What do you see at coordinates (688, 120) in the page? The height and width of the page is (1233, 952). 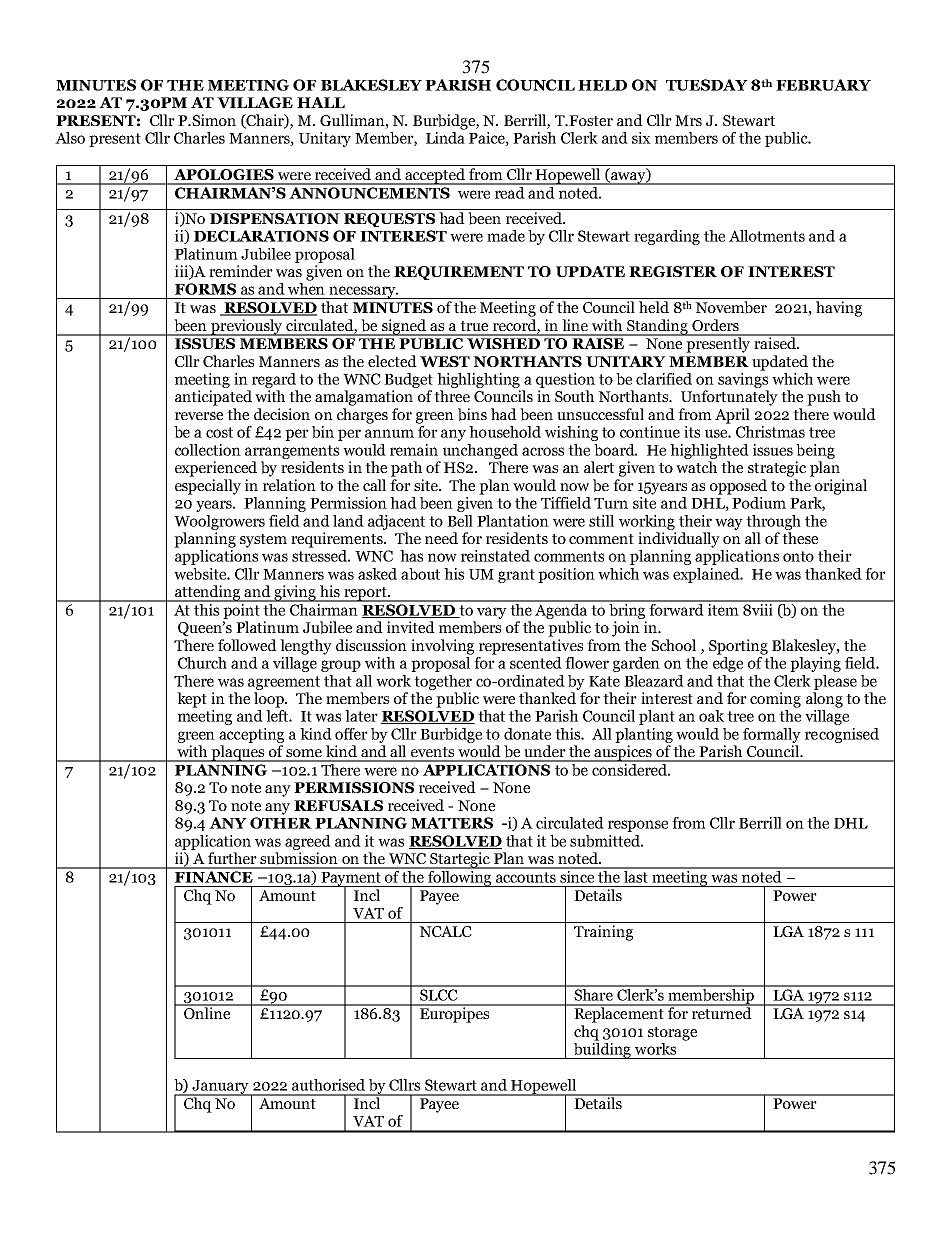 I see `Mrs` at bounding box center [688, 120].
